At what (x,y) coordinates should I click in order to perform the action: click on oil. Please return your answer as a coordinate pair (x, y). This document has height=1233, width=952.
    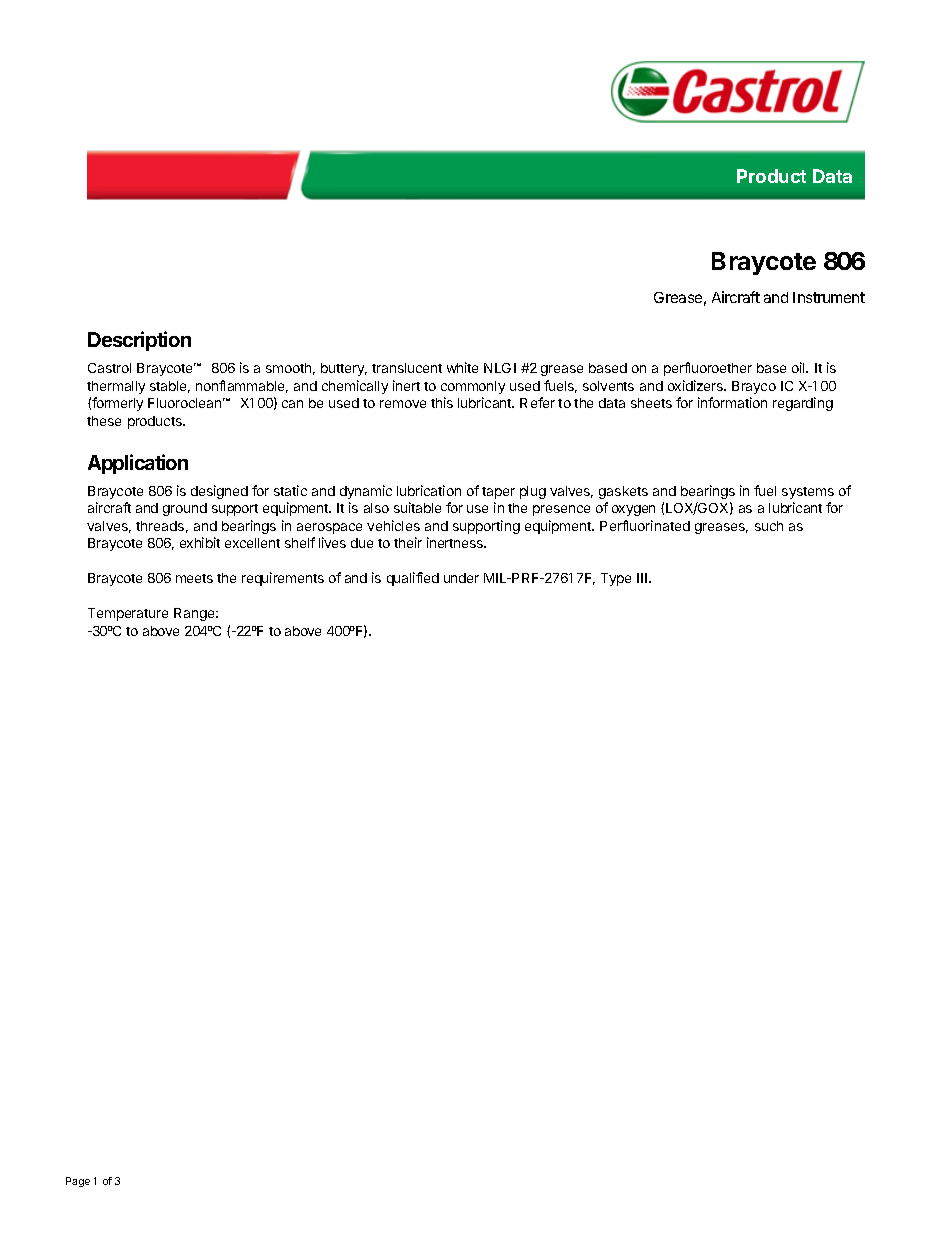
    Looking at the image, I should click on (799, 367).
